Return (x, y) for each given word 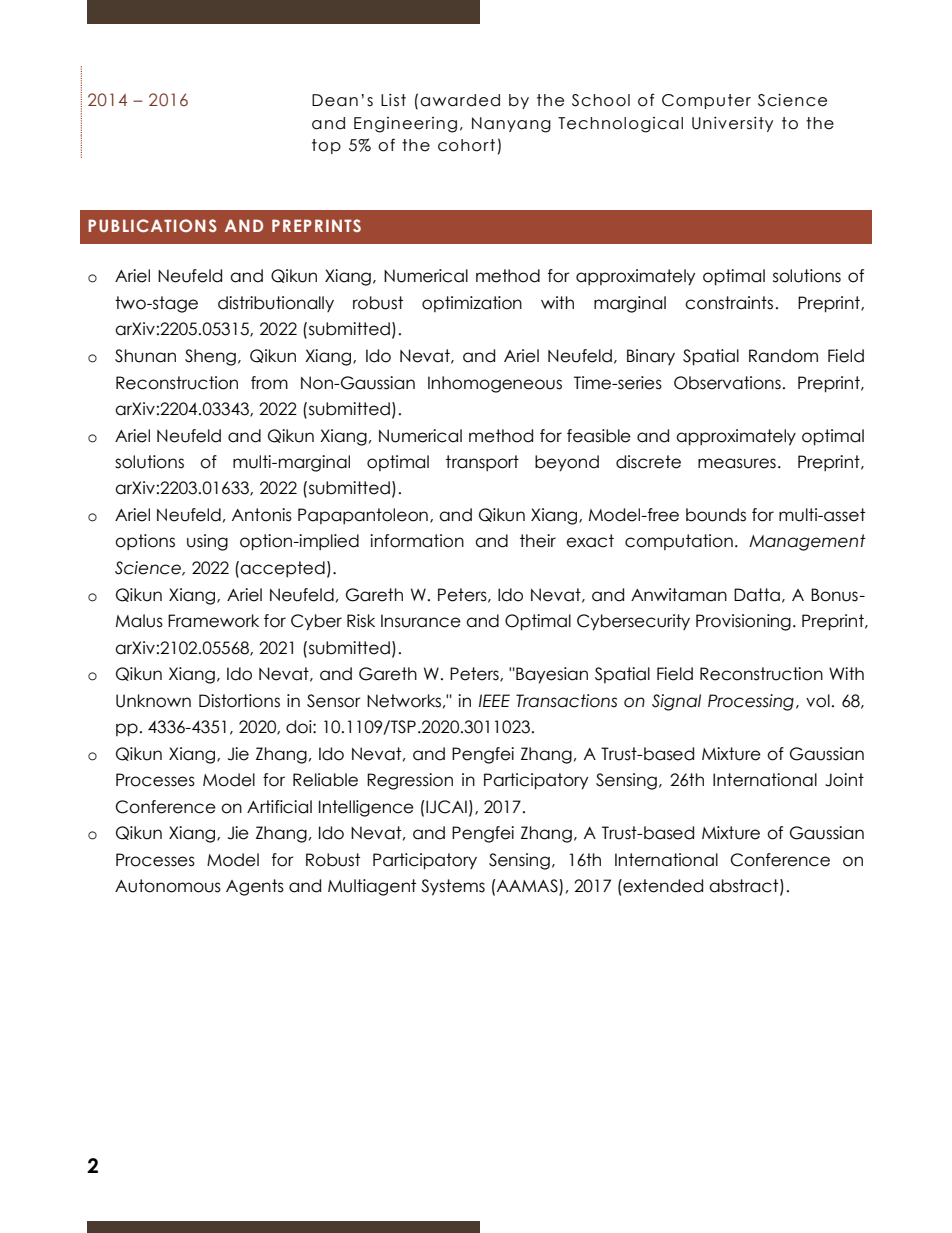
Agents (255, 887)
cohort (466, 145)
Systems (453, 887)
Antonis (262, 515)
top (326, 146)
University (732, 124)
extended (662, 886)
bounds (716, 515)
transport (482, 463)
